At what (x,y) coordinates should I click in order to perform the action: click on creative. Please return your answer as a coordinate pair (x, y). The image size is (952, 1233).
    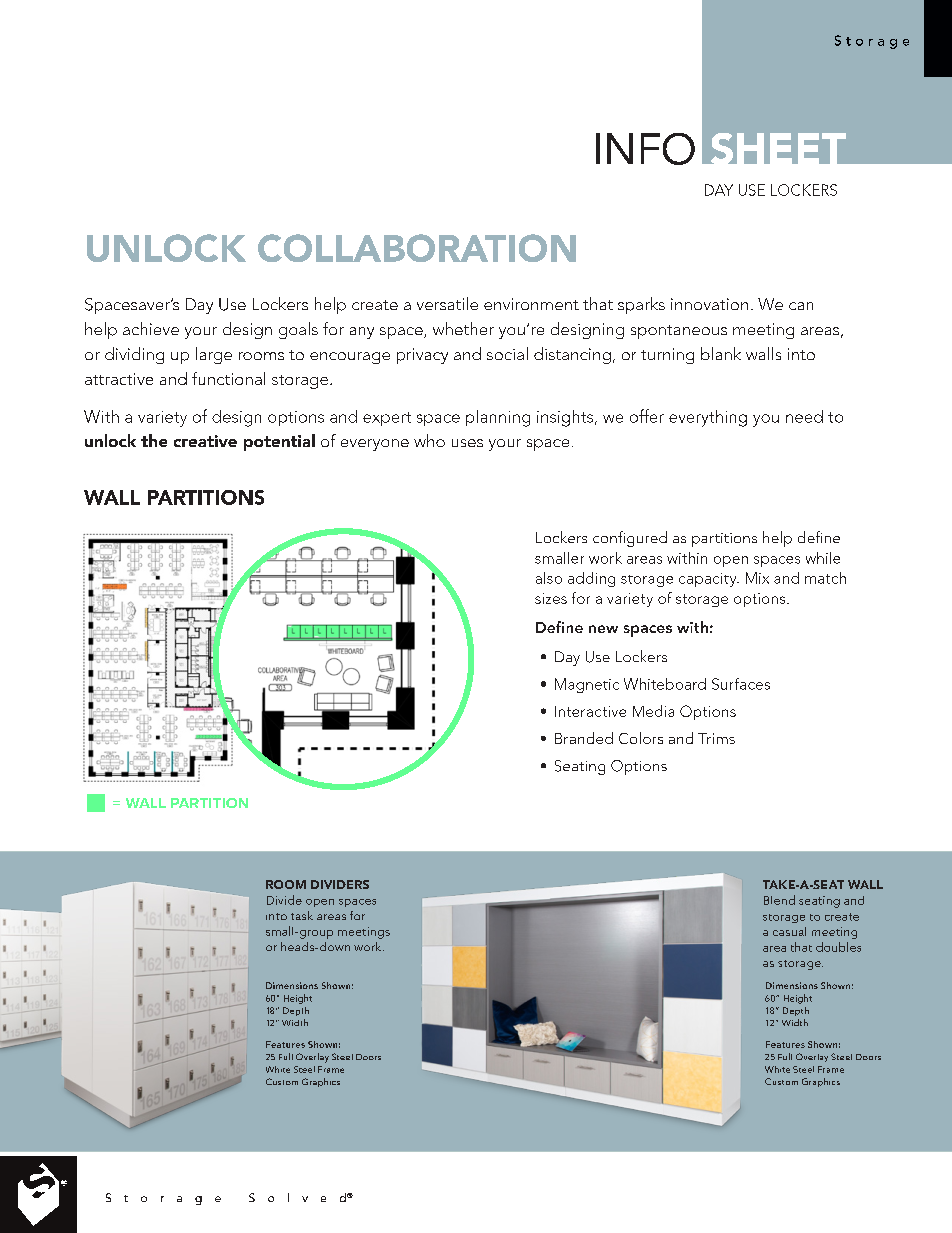
    Looking at the image, I should click on (205, 441).
